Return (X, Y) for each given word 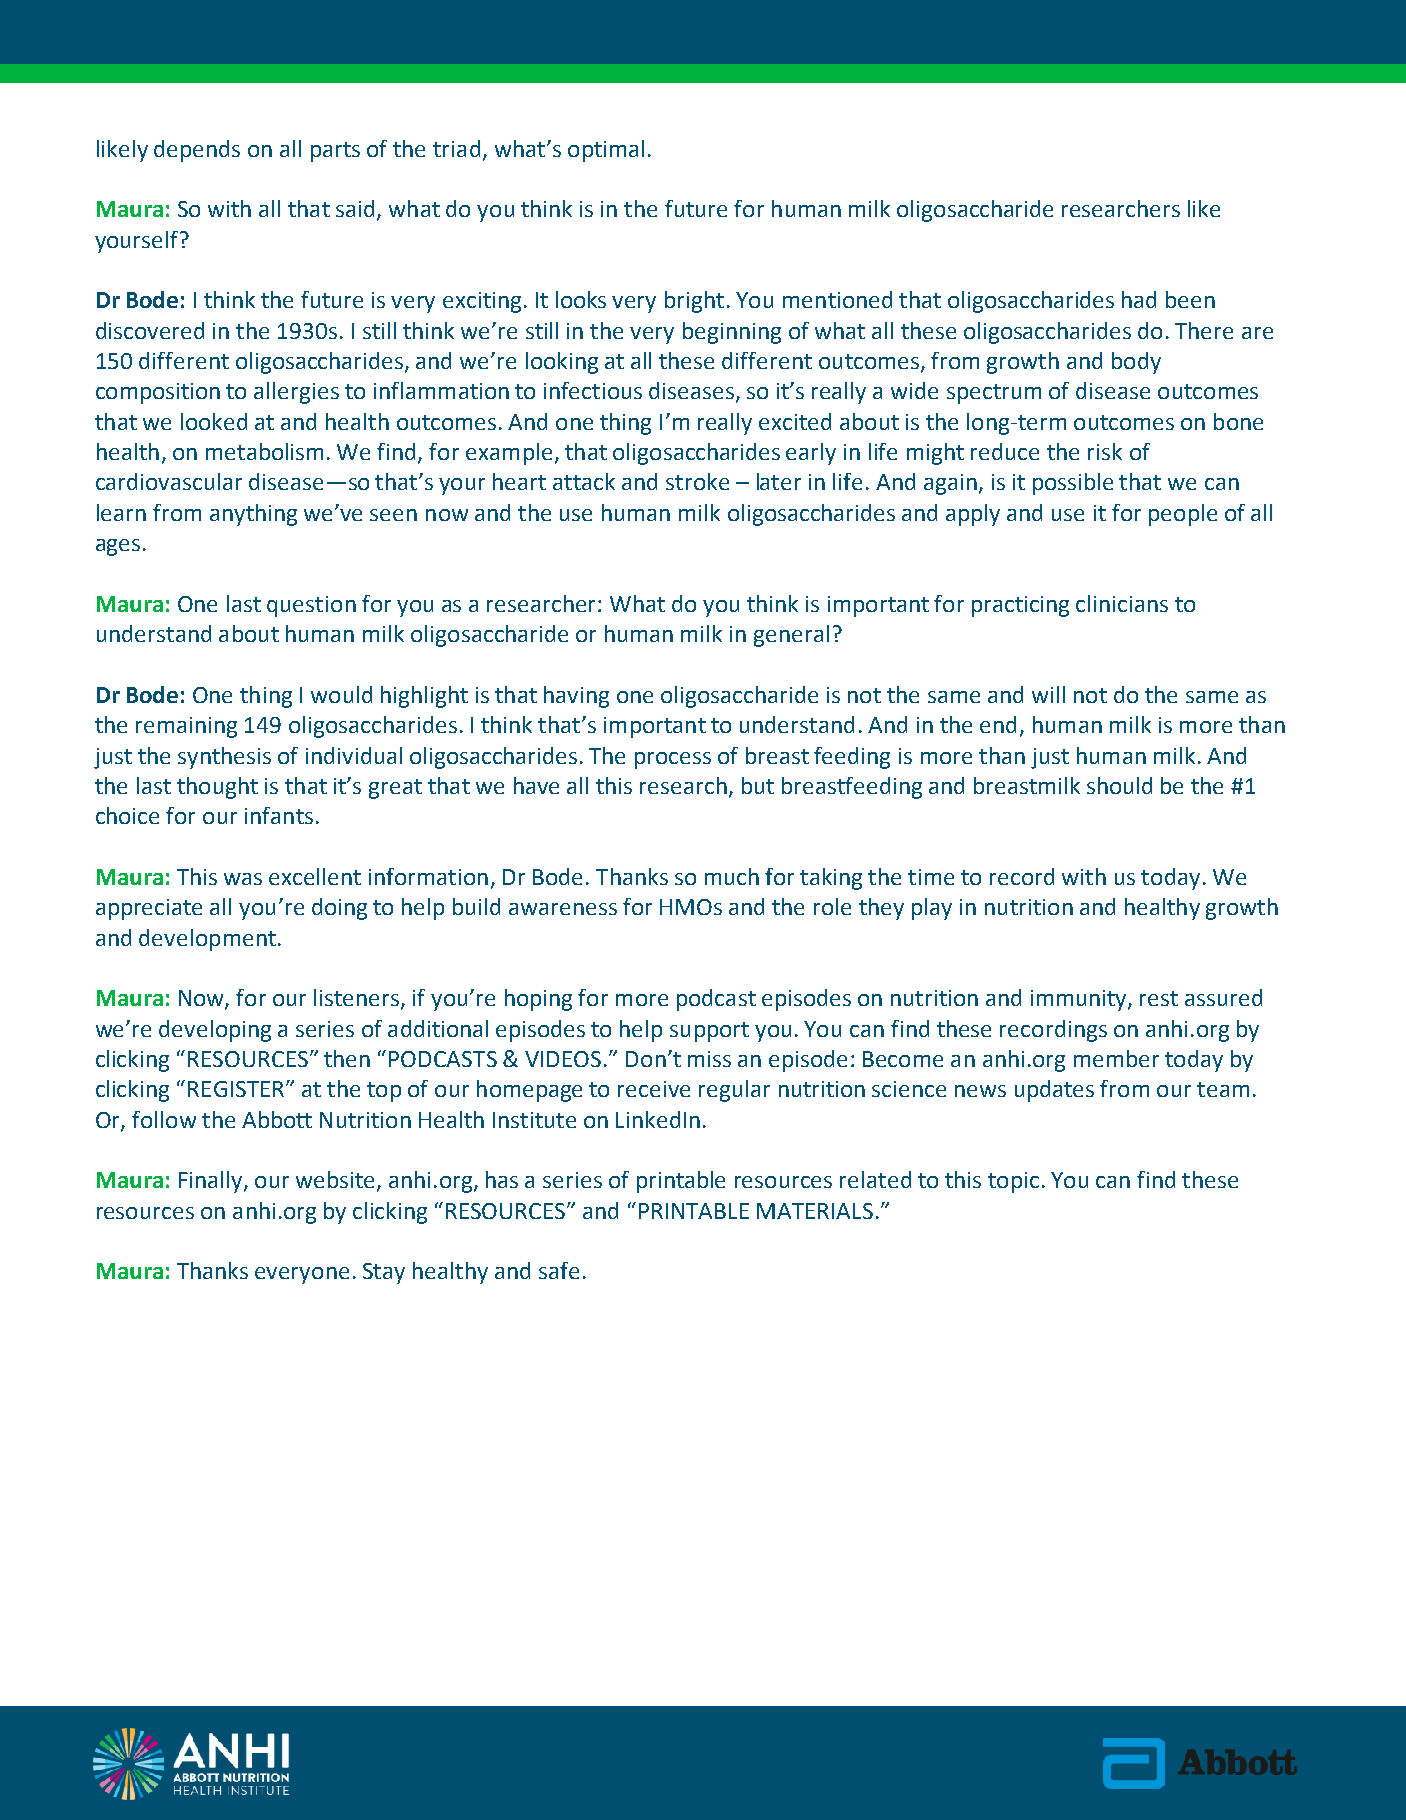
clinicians (1122, 603)
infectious (593, 390)
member (1116, 1058)
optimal (606, 151)
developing (215, 1031)
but (758, 785)
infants (279, 815)
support (709, 1032)
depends (197, 151)
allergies (296, 393)
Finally (212, 1182)
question (311, 606)
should (1119, 785)
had (1139, 299)
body (1136, 363)
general (791, 636)
